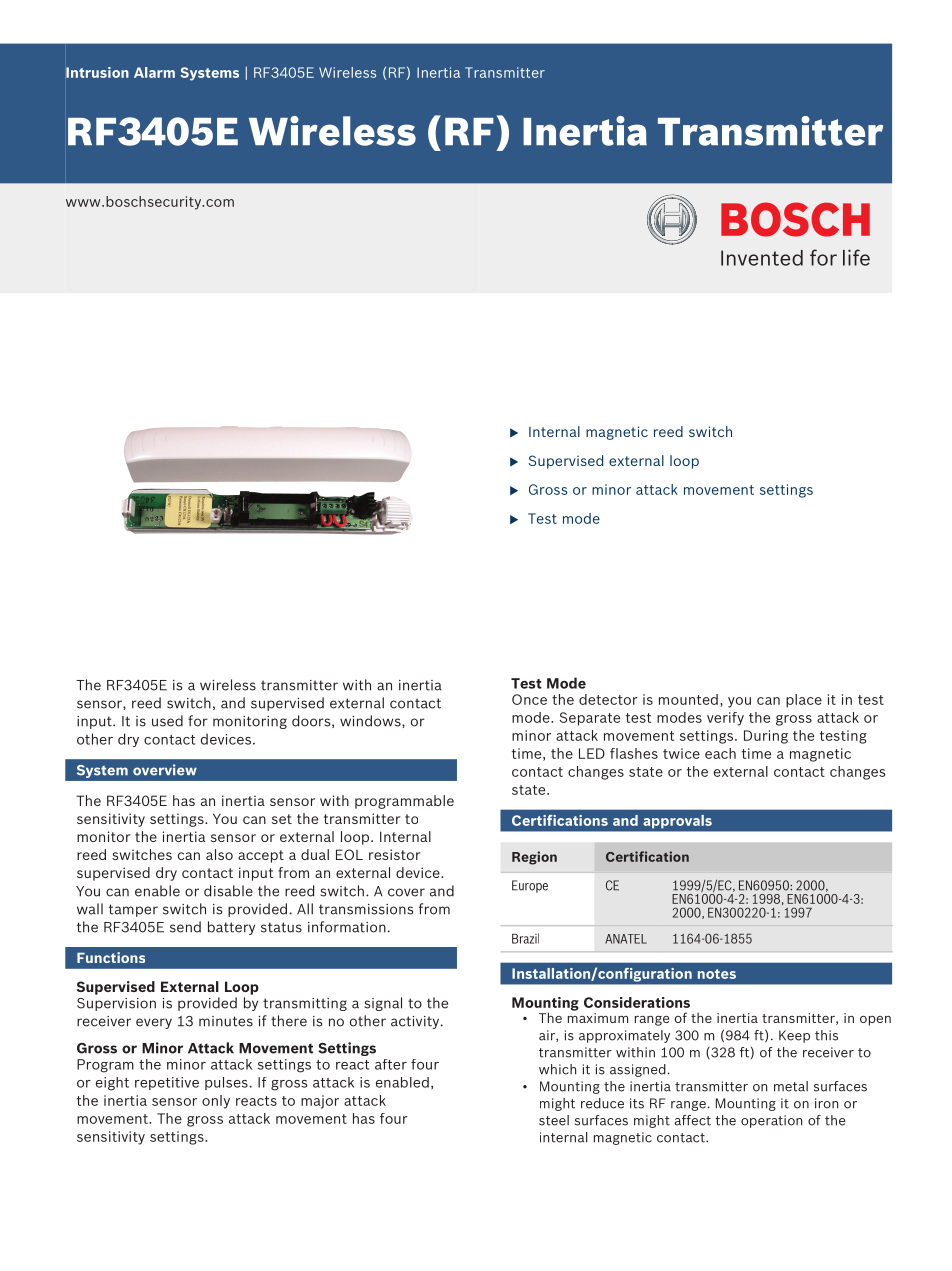  I want to click on overview, so click(165, 770).
